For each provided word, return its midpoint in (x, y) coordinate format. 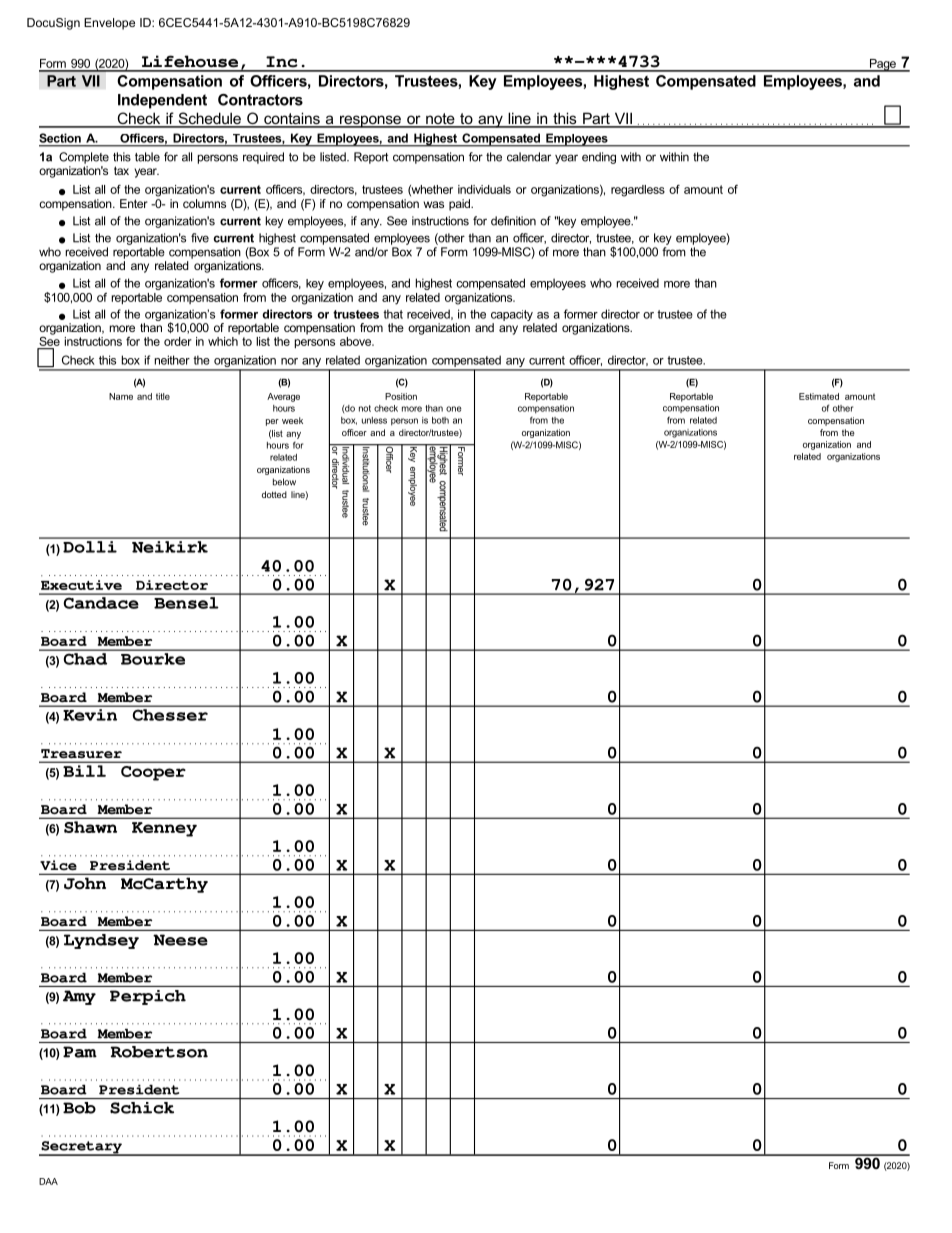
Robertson (159, 1052)
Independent (162, 101)
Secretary (81, 1148)
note (440, 120)
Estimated (819, 396)
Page (883, 65)
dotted (274, 494)
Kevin (90, 715)
